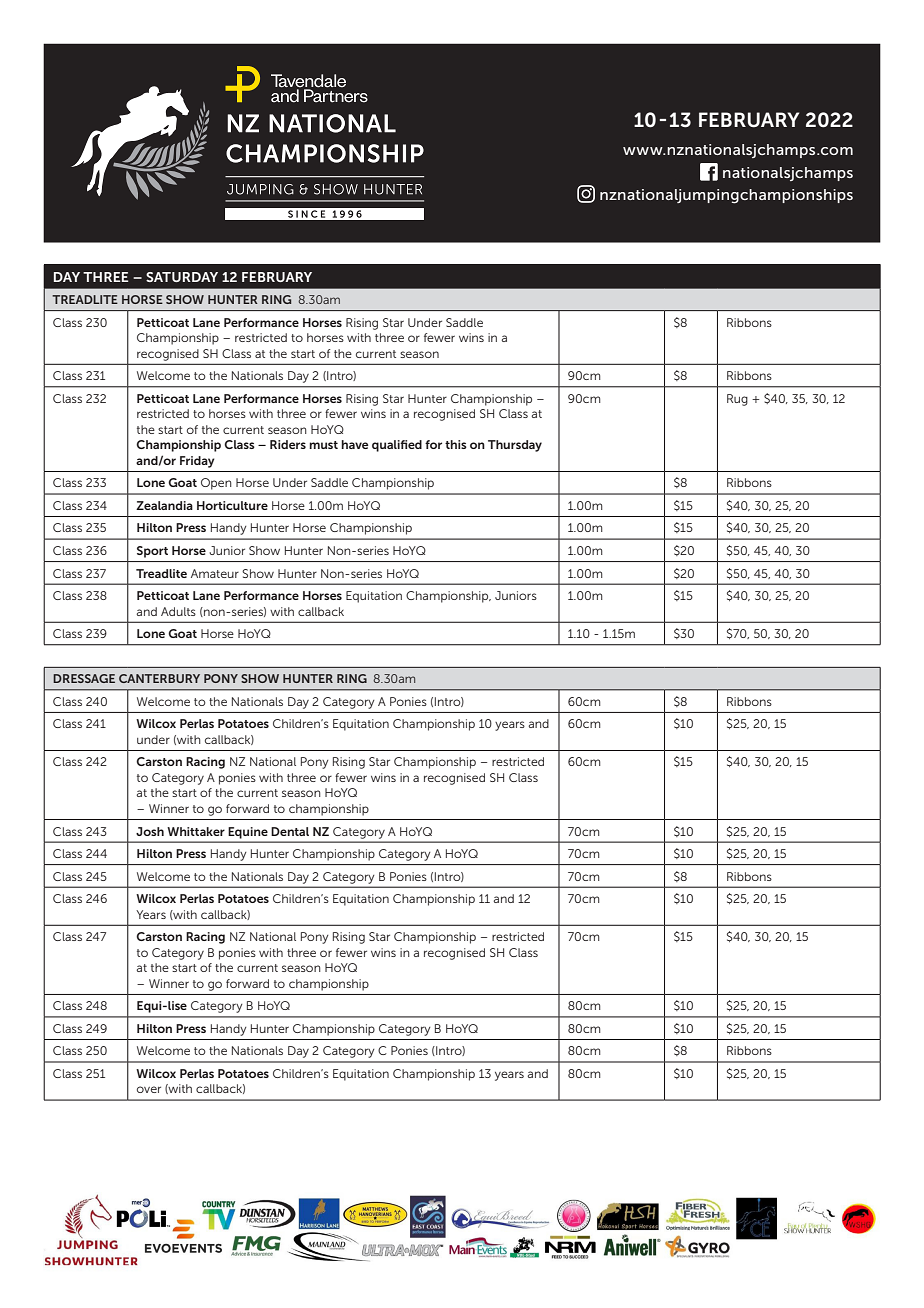  I want to click on SATURDAY, so click(182, 277).
